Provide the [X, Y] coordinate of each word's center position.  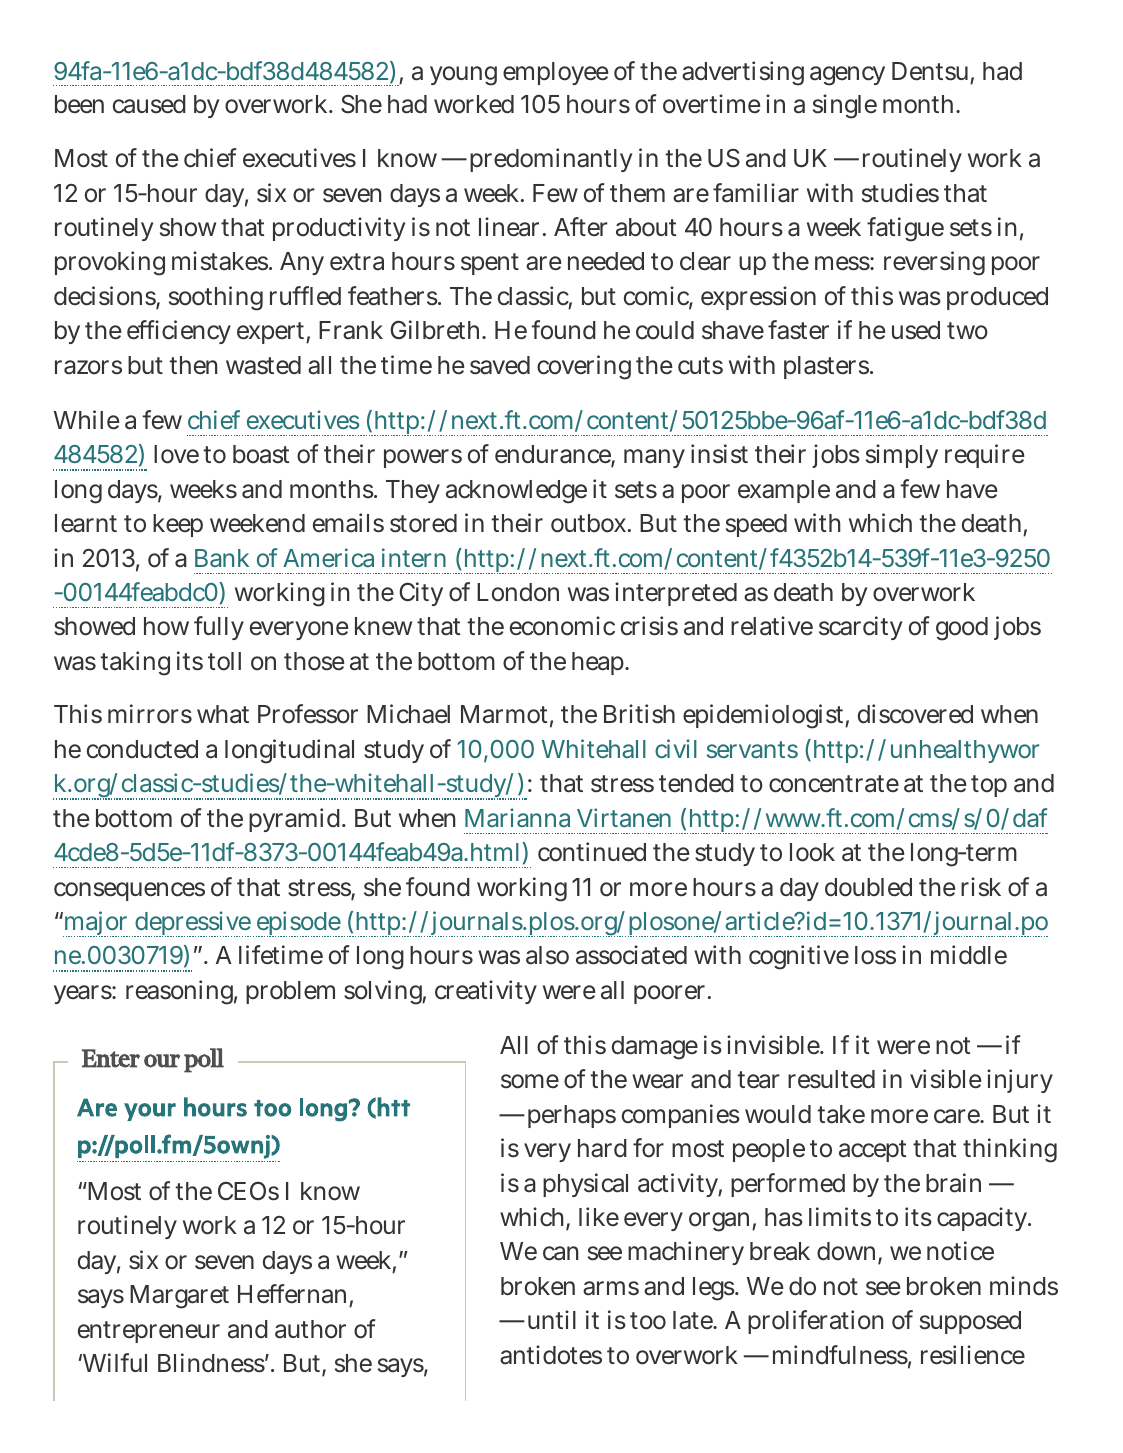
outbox [588, 523]
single [845, 106]
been [79, 104]
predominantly [551, 160]
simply [902, 456]
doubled [868, 887]
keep [178, 525]
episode [298, 924]
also [547, 955]
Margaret [179, 1297]
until [552, 1319]
